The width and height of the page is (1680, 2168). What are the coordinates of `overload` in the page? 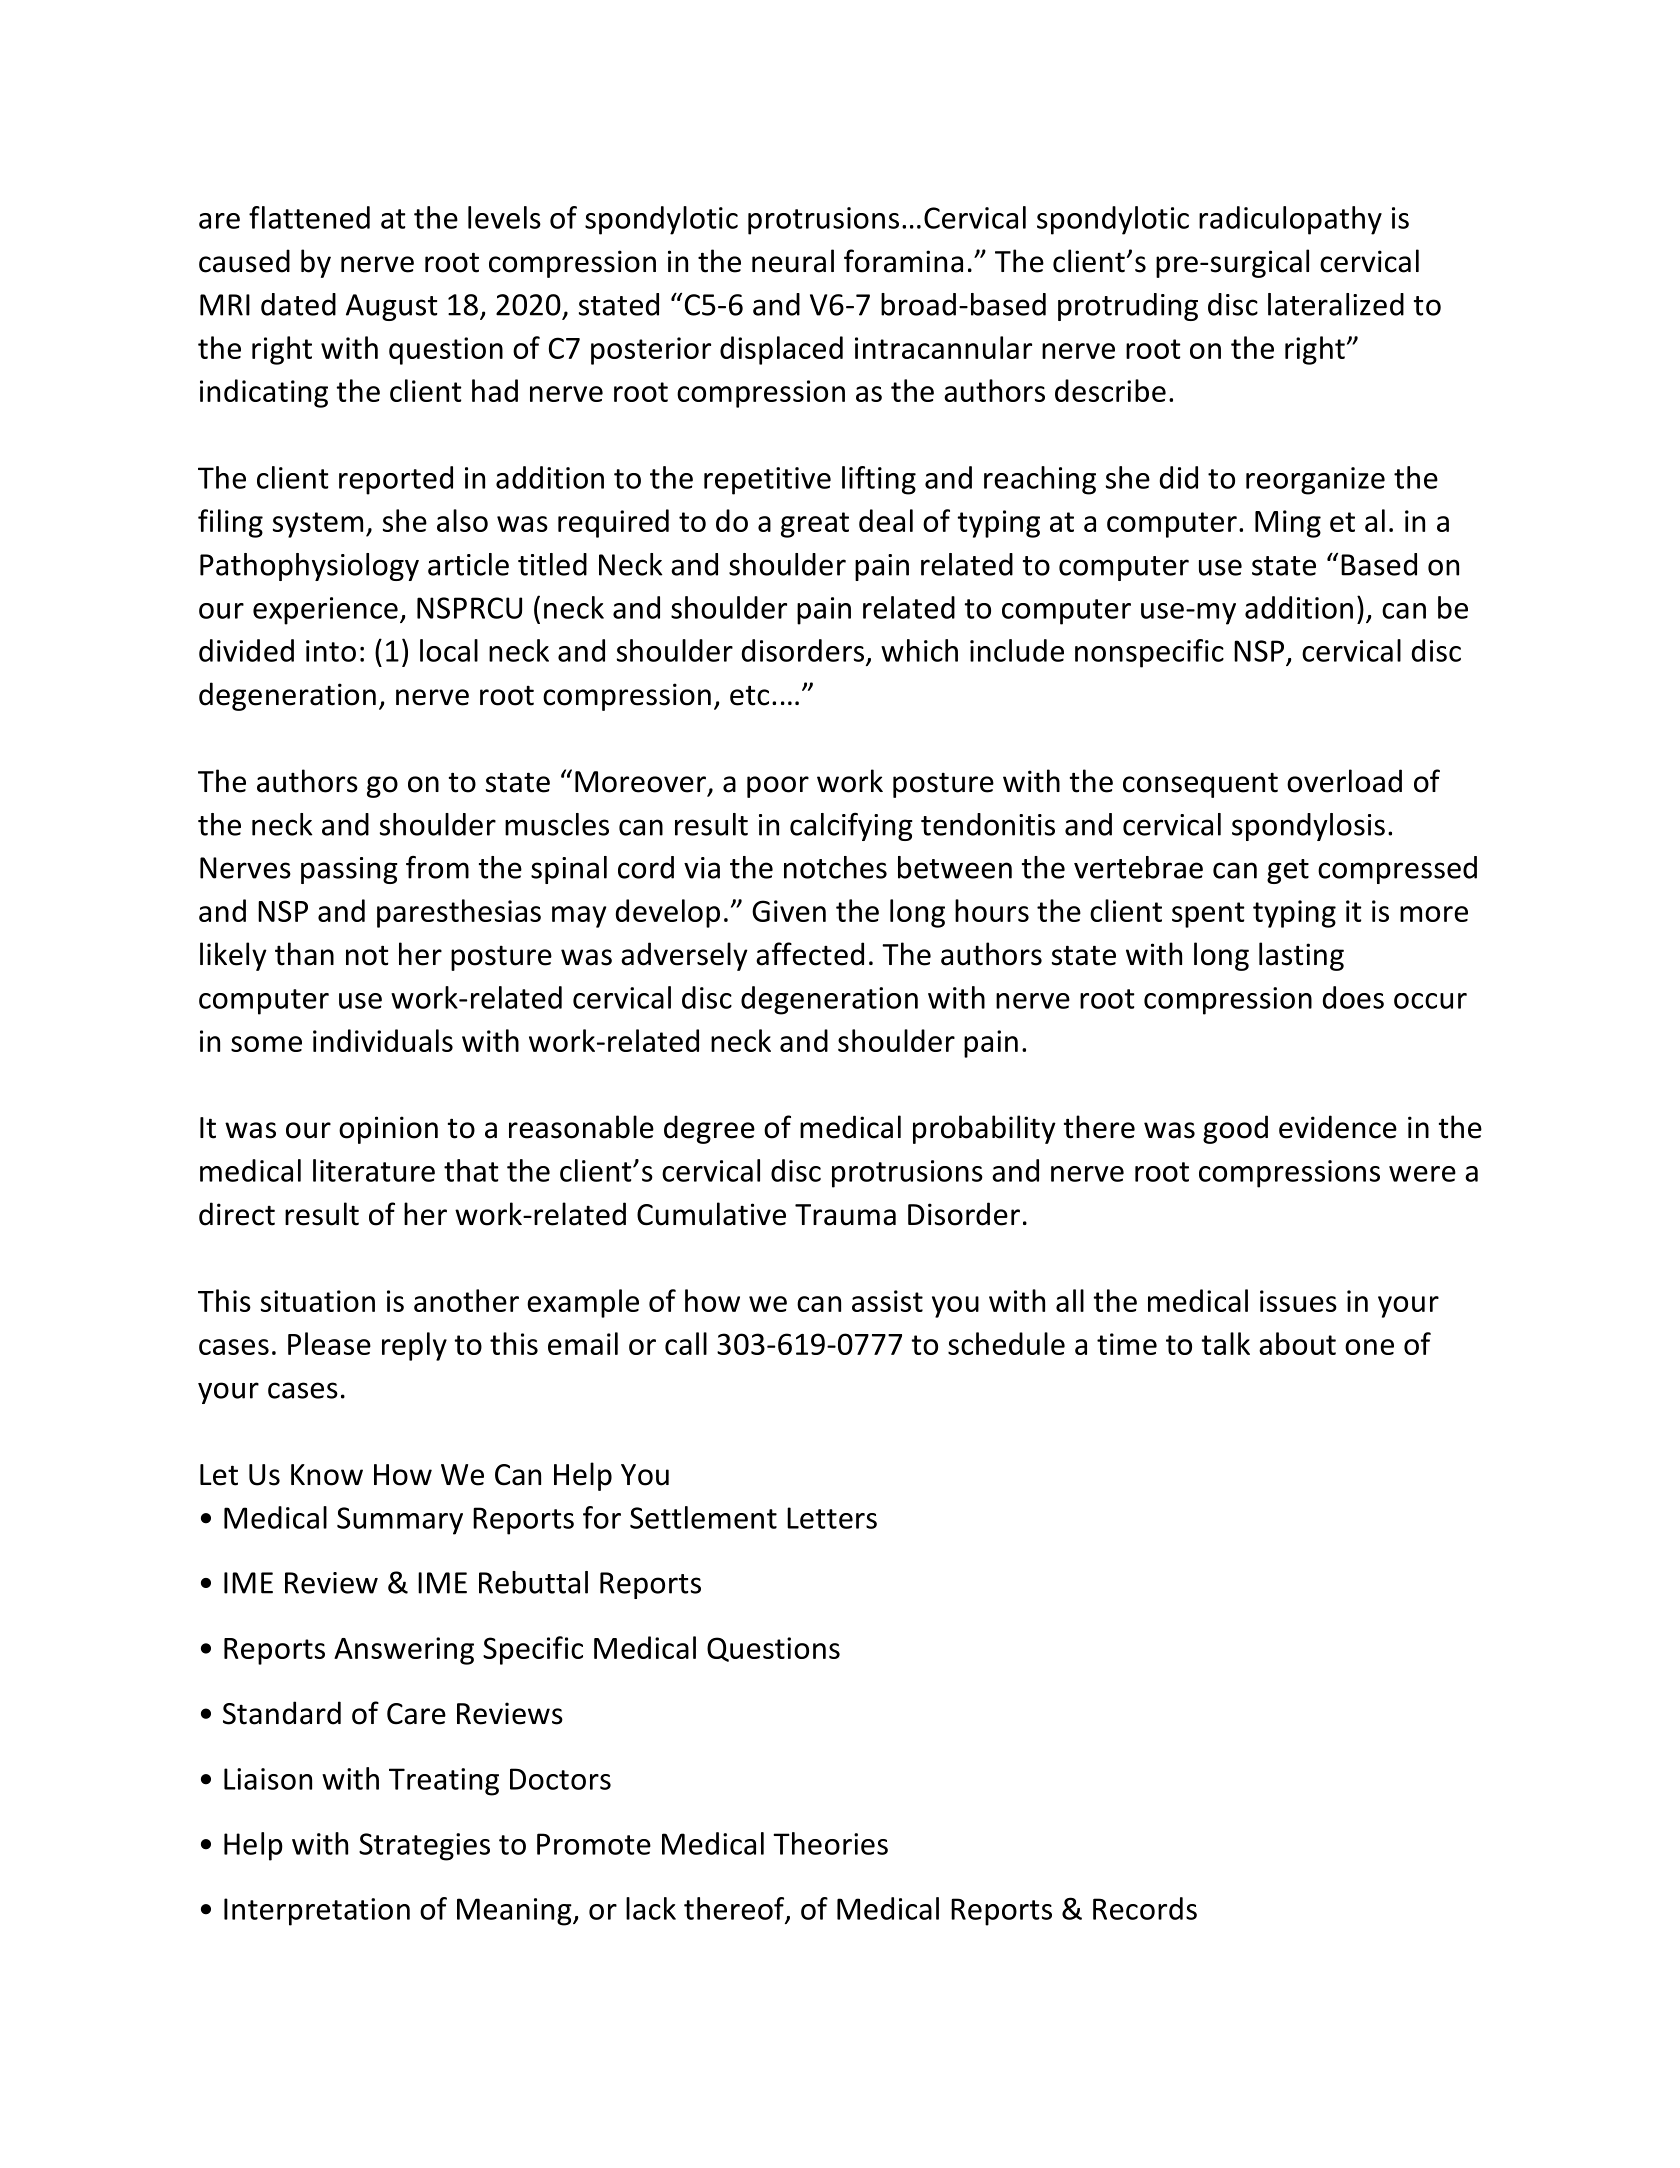 It's located at (1344, 781).
